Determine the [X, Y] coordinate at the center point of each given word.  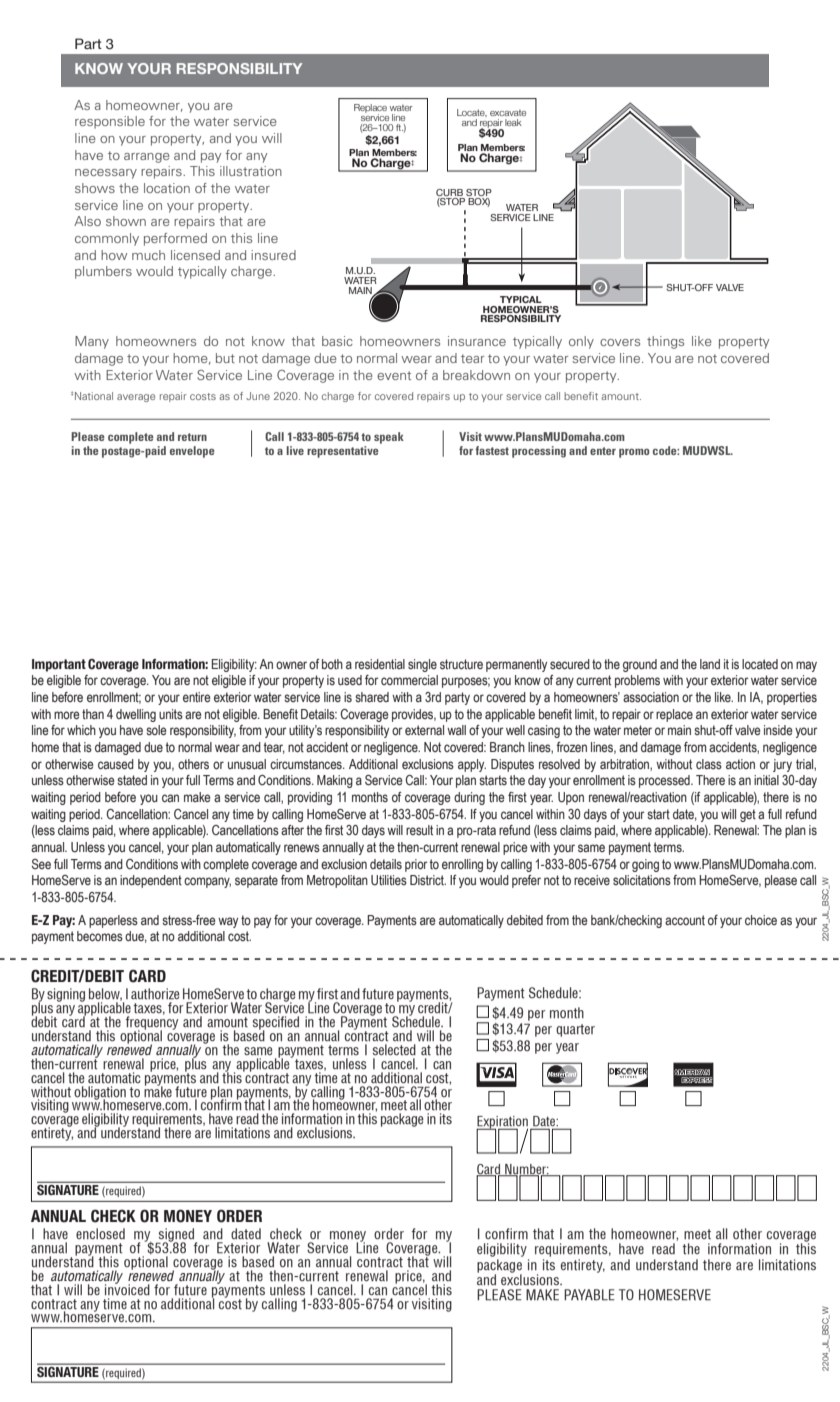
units [171, 714]
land [710, 664]
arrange [147, 158]
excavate [508, 112]
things [665, 342]
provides [414, 715]
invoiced [127, 1288]
